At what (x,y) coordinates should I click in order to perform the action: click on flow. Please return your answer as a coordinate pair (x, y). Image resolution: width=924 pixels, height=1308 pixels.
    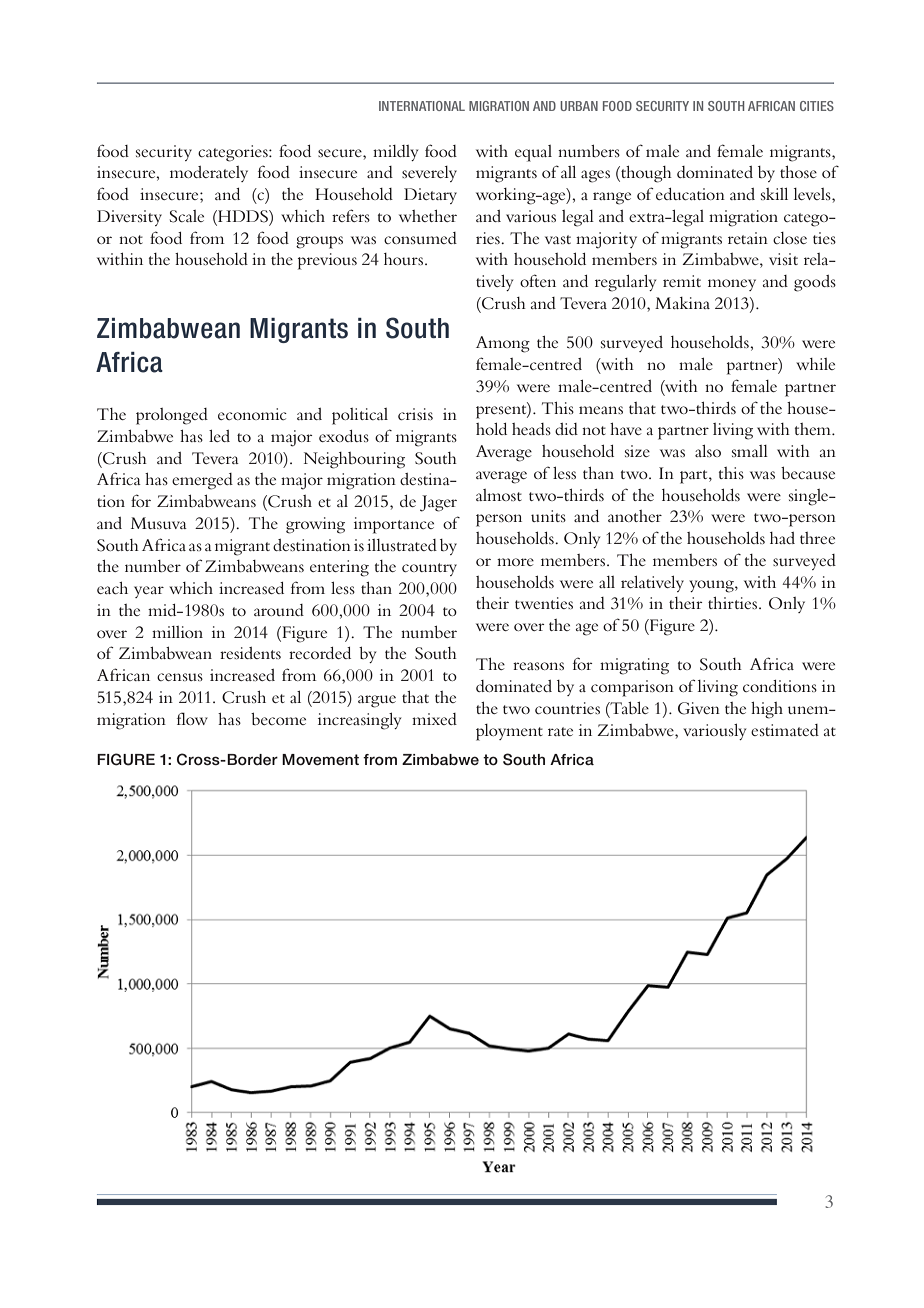
    Looking at the image, I should click on (192, 718).
